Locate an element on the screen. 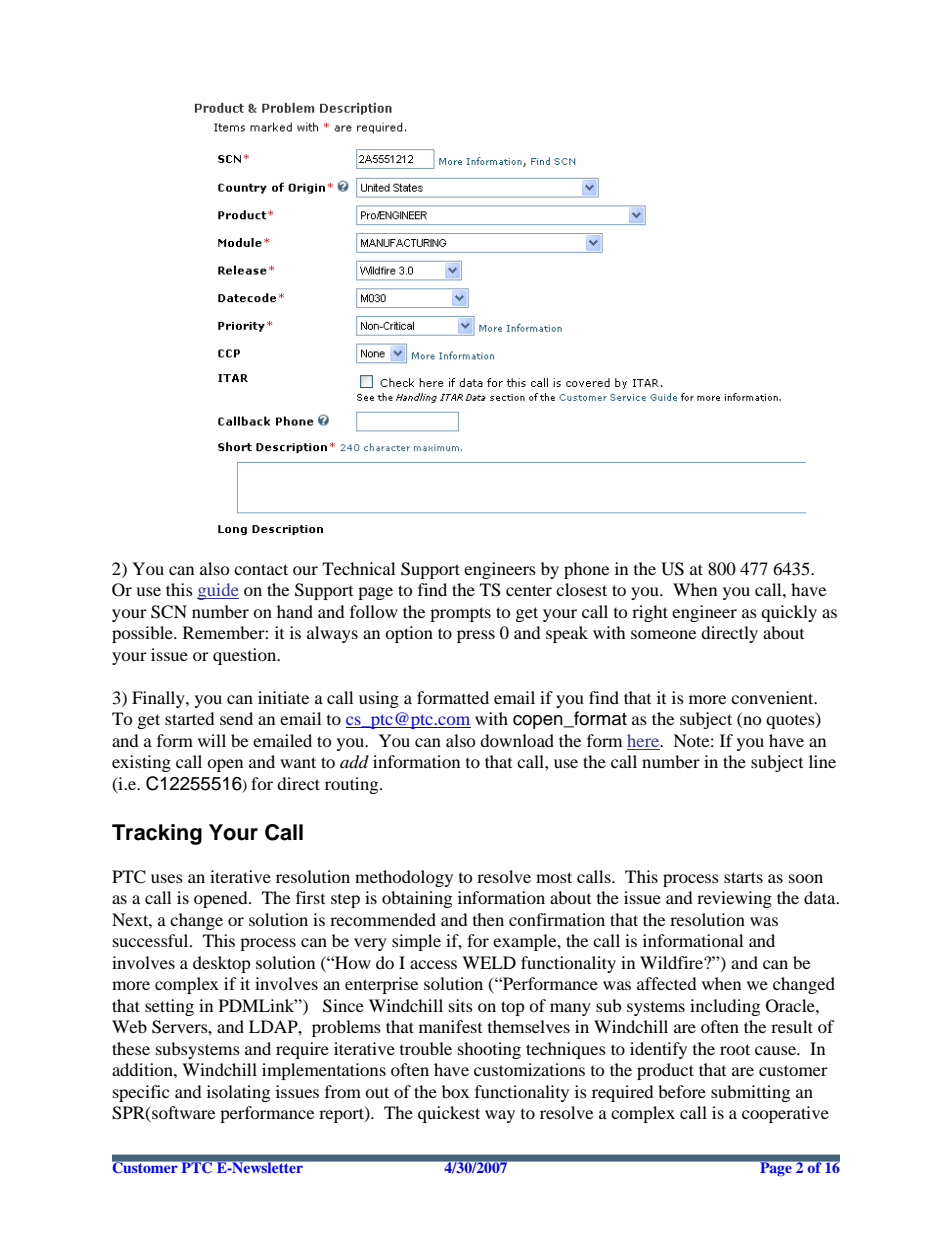 This screenshot has height=1233, width=952. center is located at coordinates (529, 590).
